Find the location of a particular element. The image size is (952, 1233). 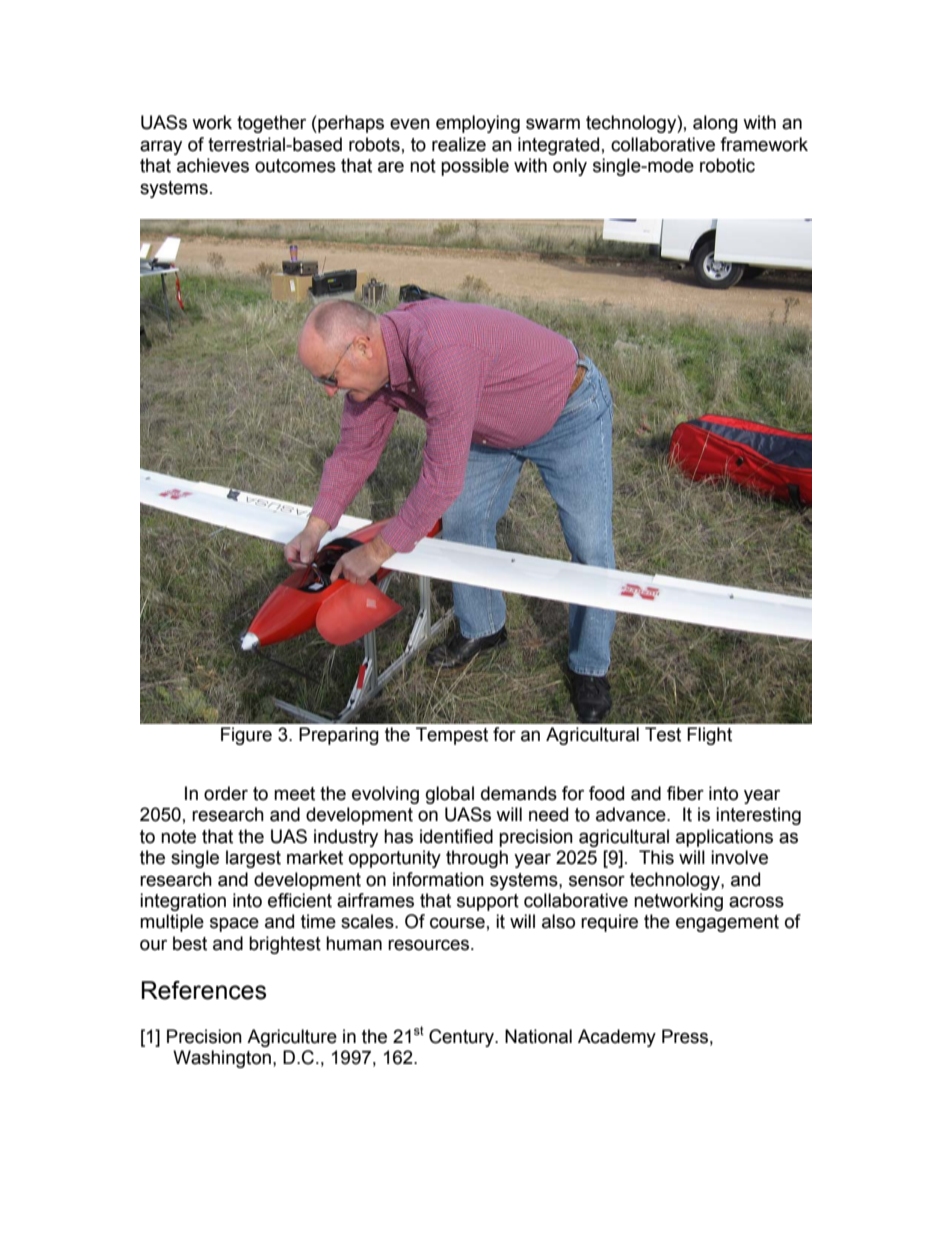

only is located at coordinates (570, 167).
